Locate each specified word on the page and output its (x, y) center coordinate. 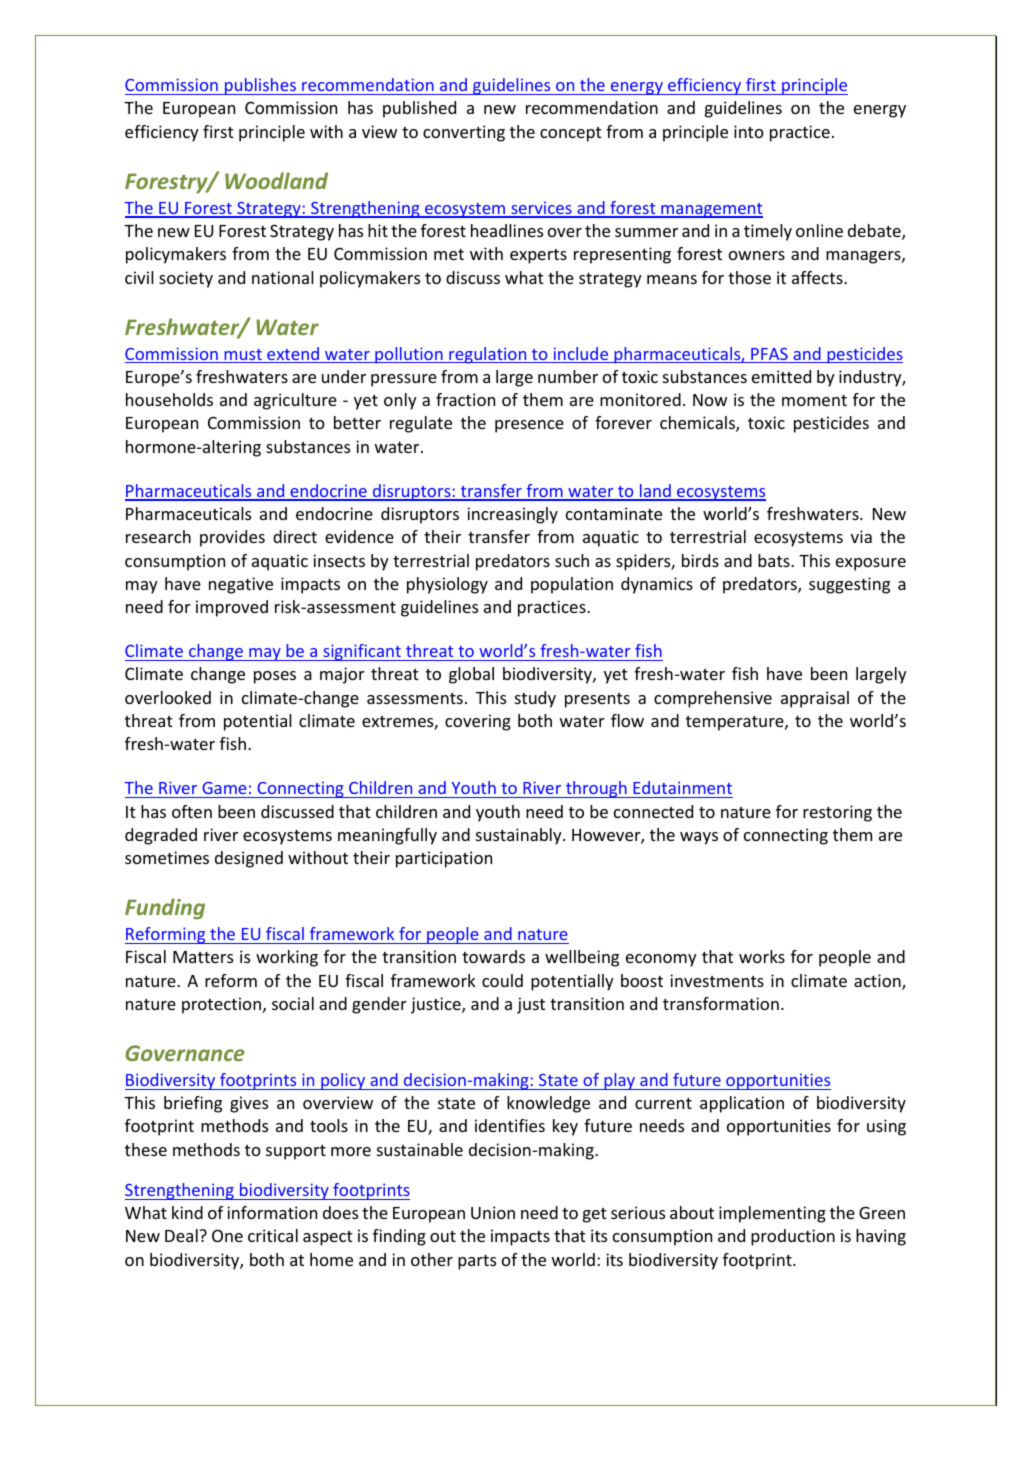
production (793, 1237)
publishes (260, 86)
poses (275, 677)
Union (493, 1212)
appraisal (815, 699)
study (535, 699)
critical (273, 1235)
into (749, 131)
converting (464, 133)
